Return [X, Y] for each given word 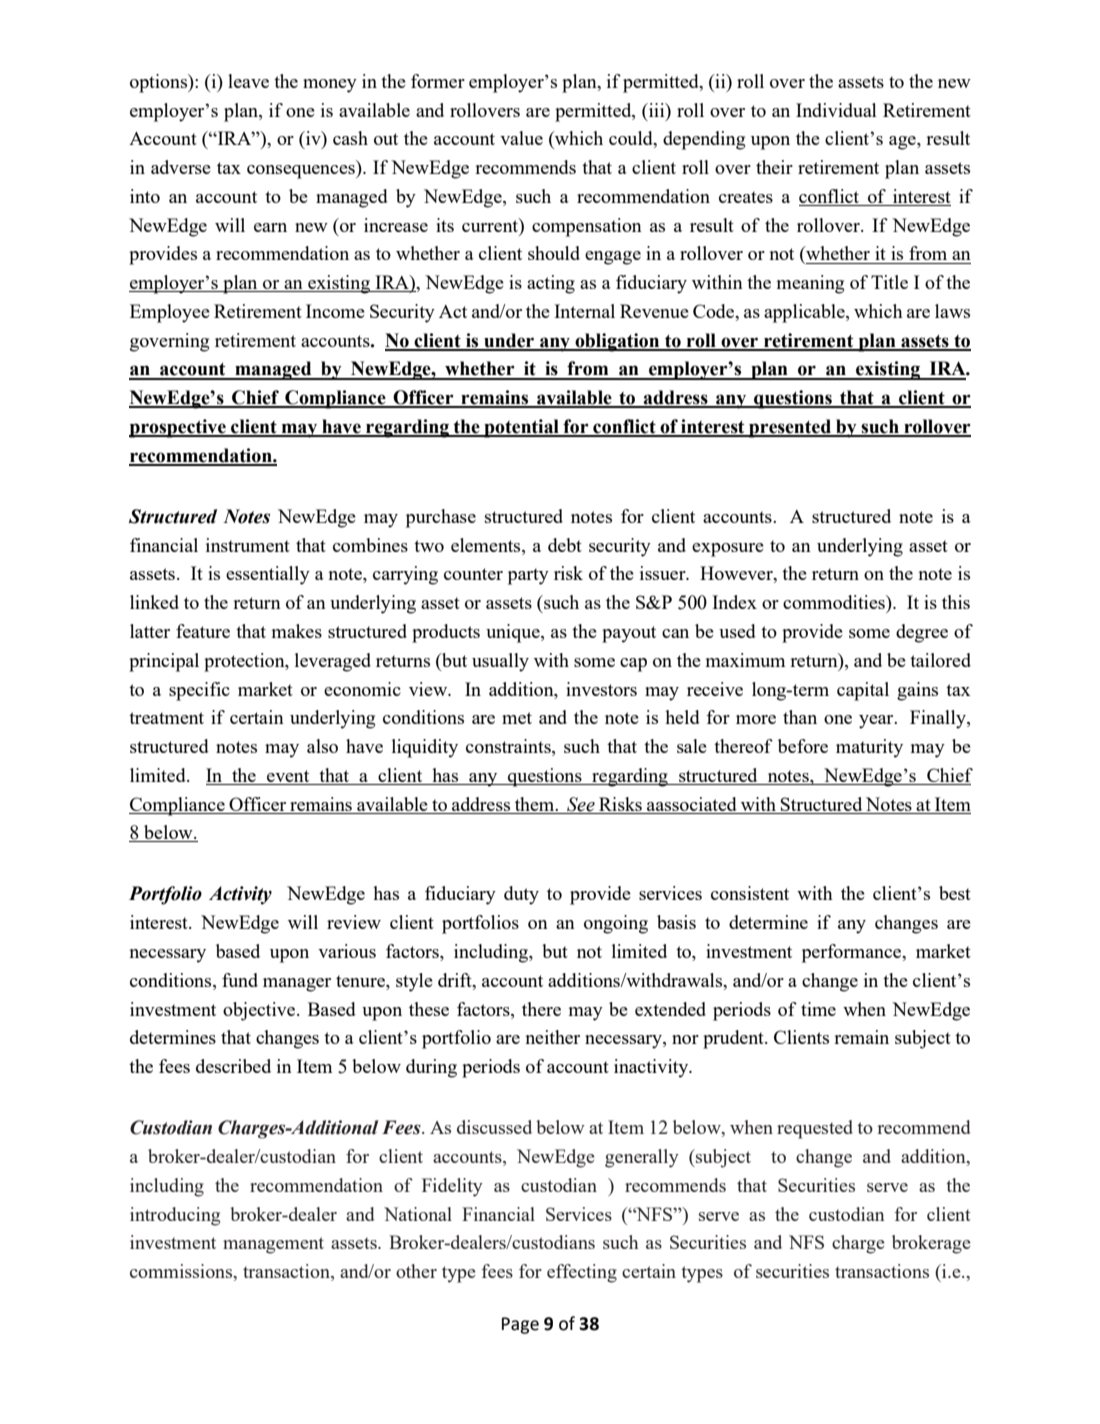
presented [790, 428]
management [273, 1245]
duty [521, 895]
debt [565, 545]
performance [853, 953]
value [521, 138]
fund [240, 980]
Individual [836, 110]
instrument [248, 545]
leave [248, 81]
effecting [582, 1273]
